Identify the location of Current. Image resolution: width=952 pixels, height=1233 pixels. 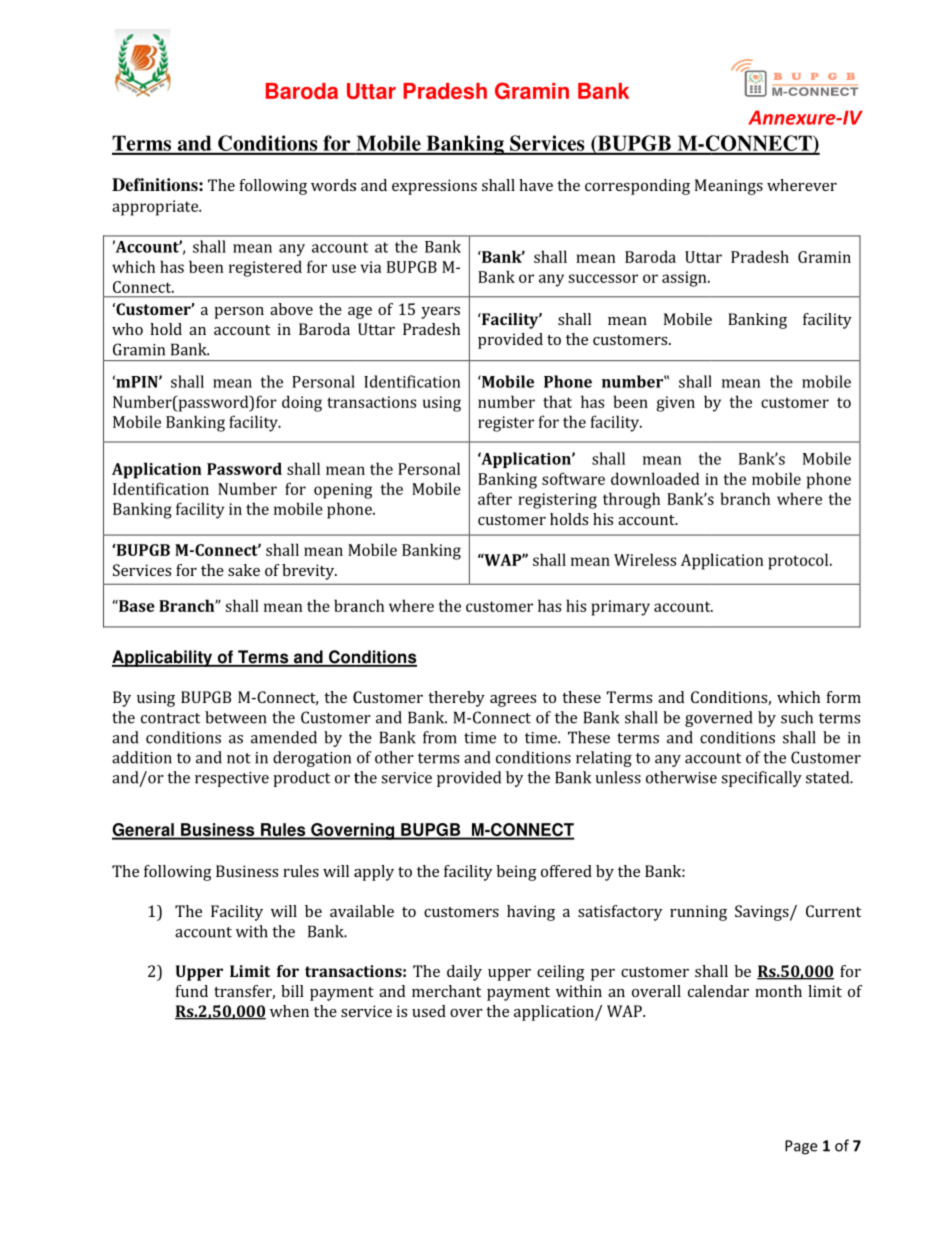
(833, 911).
